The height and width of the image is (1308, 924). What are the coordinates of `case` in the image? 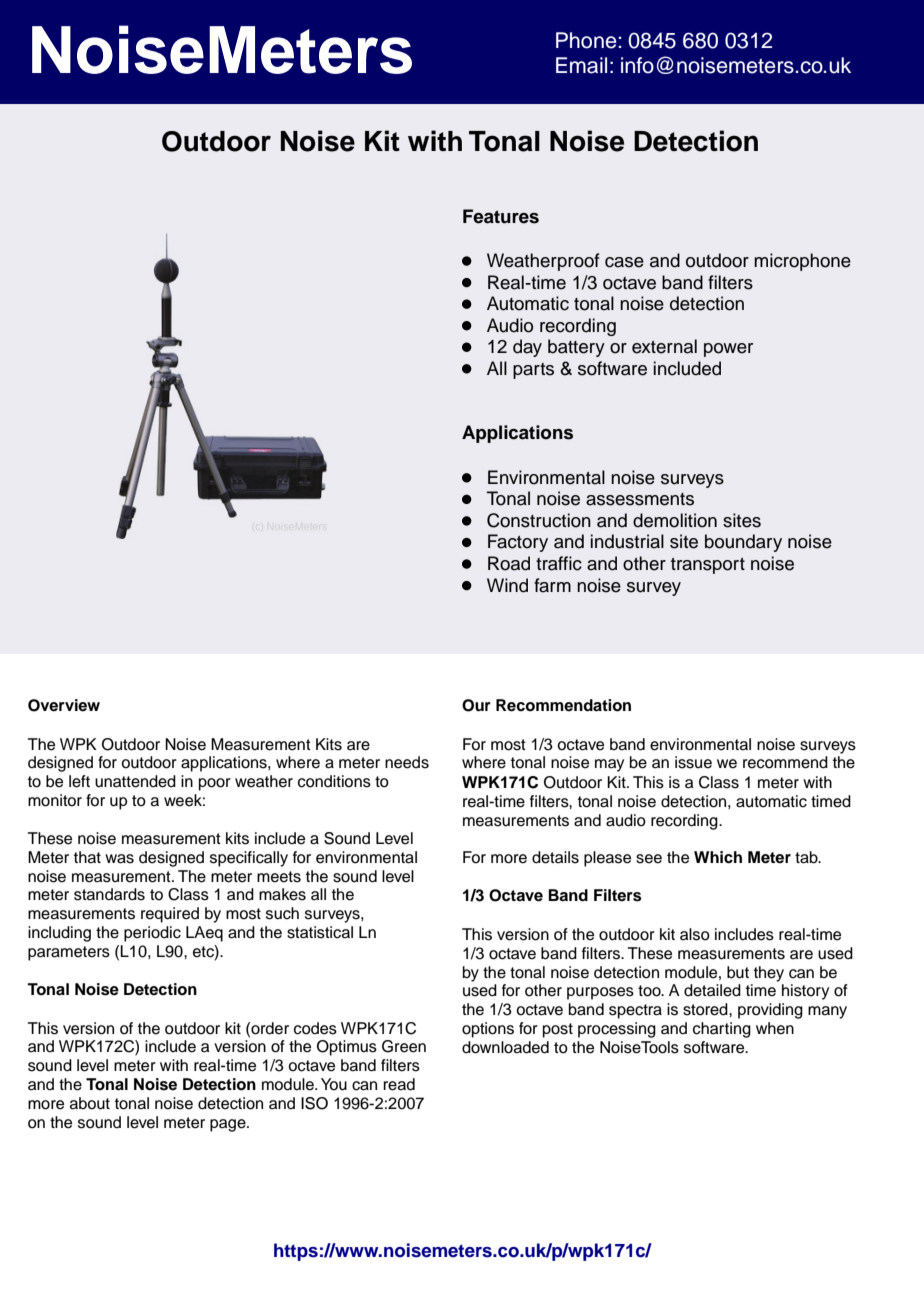 It's located at (624, 262).
